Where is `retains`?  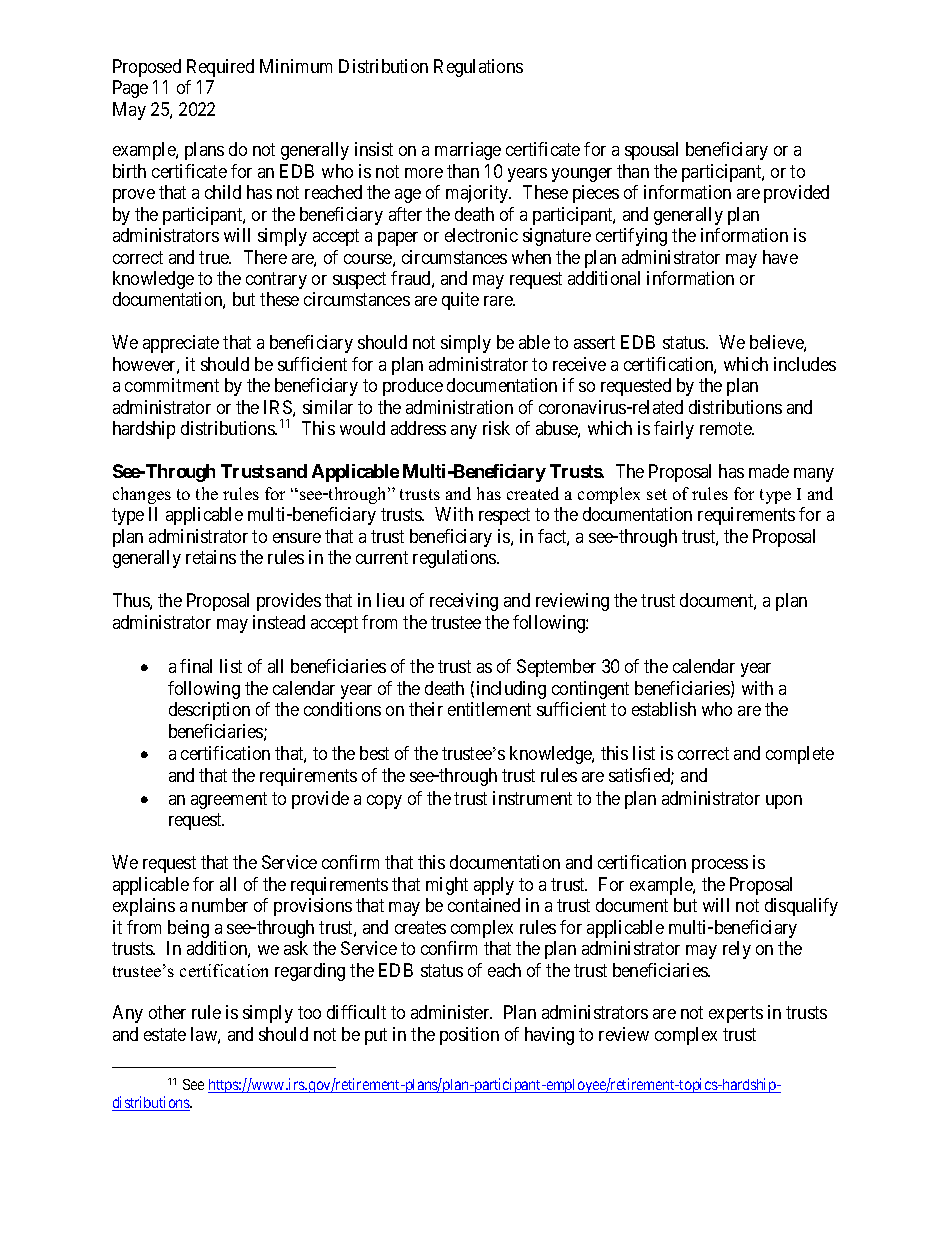 retains is located at coordinates (211, 557).
